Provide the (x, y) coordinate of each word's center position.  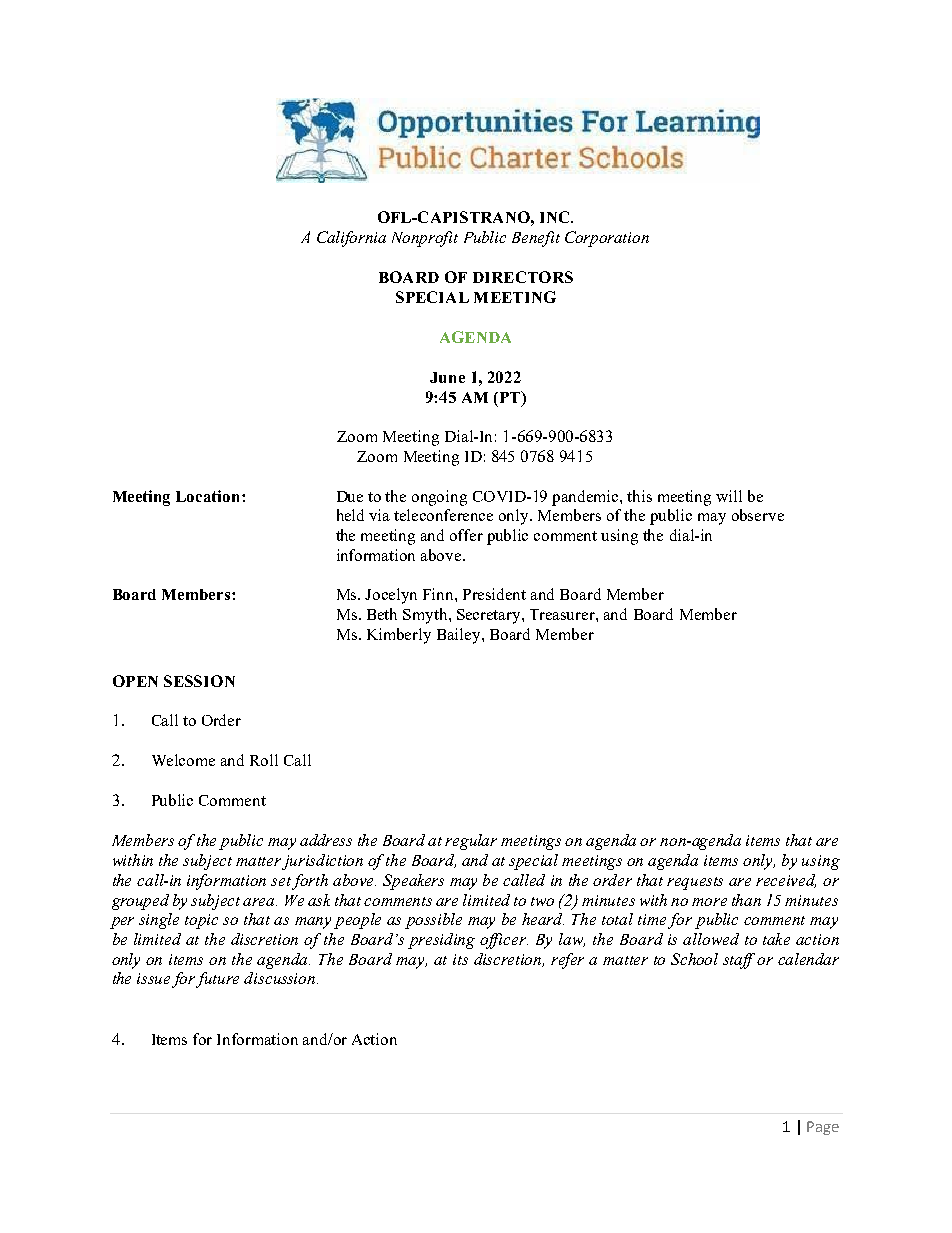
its (460, 959)
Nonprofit (425, 239)
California (351, 239)
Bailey (460, 636)
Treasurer (563, 614)
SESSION (199, 681)
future (217, 980)
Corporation (607, 239)
